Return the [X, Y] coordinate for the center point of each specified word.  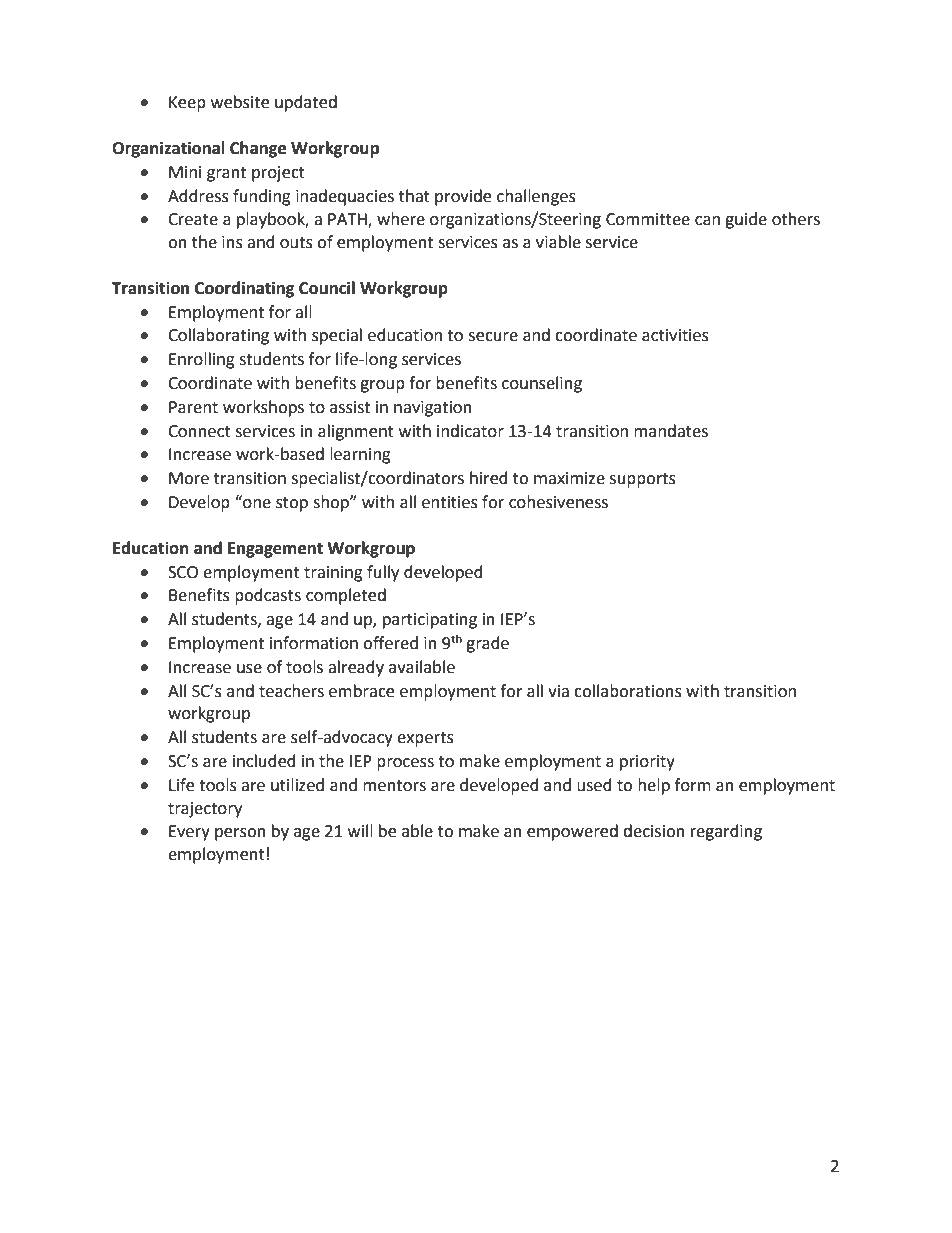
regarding [726, 832]
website [240, 102]
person [240, 834]
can [707, 221]
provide [463, 197]
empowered [572, 832]
